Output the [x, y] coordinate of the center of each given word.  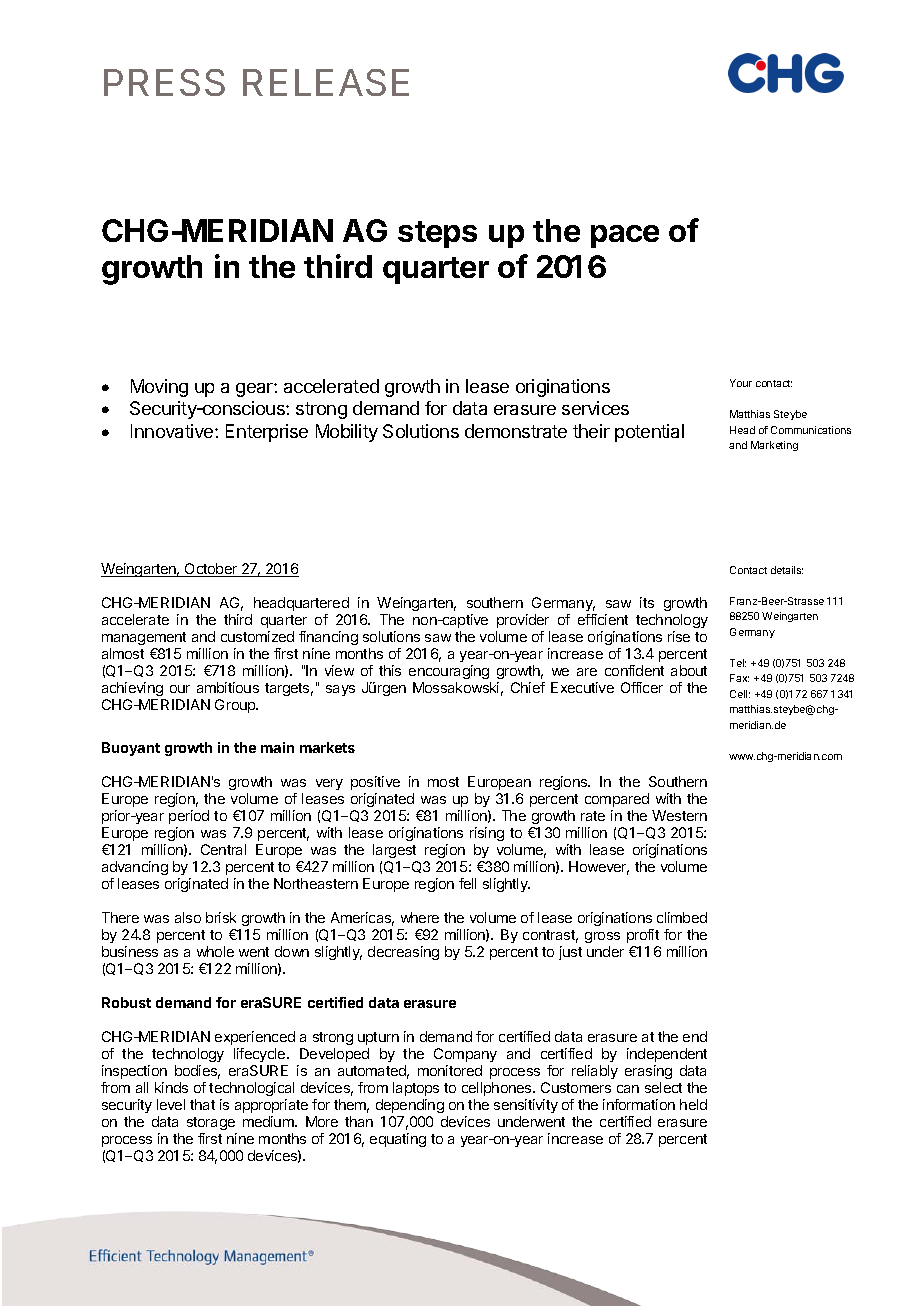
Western [679, 815]
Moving [159, 388]
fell [467, 883]
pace [625, 236]
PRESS [164, 82]
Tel [738, 663]
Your [741, 383]
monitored [450, 1070]
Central [223, 849]
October [211, 570]
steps [437, 234]
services [595, 408]
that [202, 1104]
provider [523, 621]
